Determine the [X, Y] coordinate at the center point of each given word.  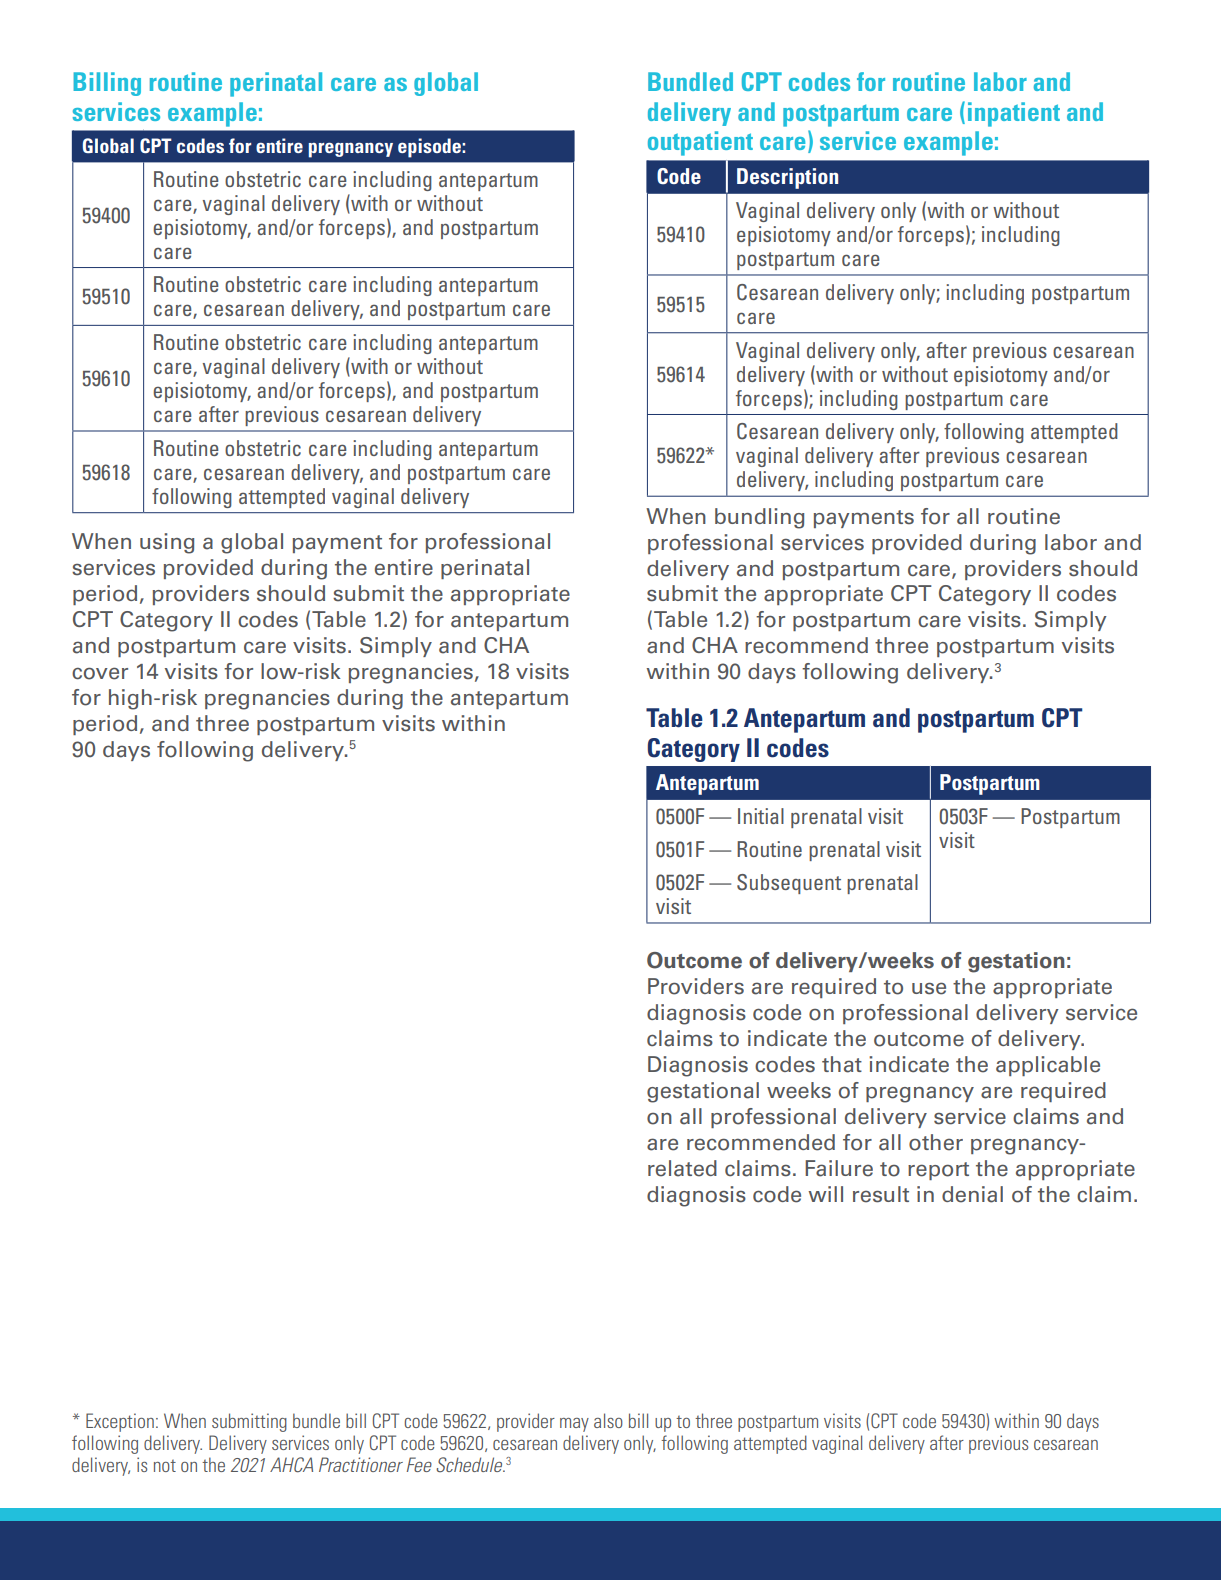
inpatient [1014, 114]
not [165, 1466]
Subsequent [789, 884]
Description [787, 178]
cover [100, 673]
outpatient [700, 143]
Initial [761, 816]
